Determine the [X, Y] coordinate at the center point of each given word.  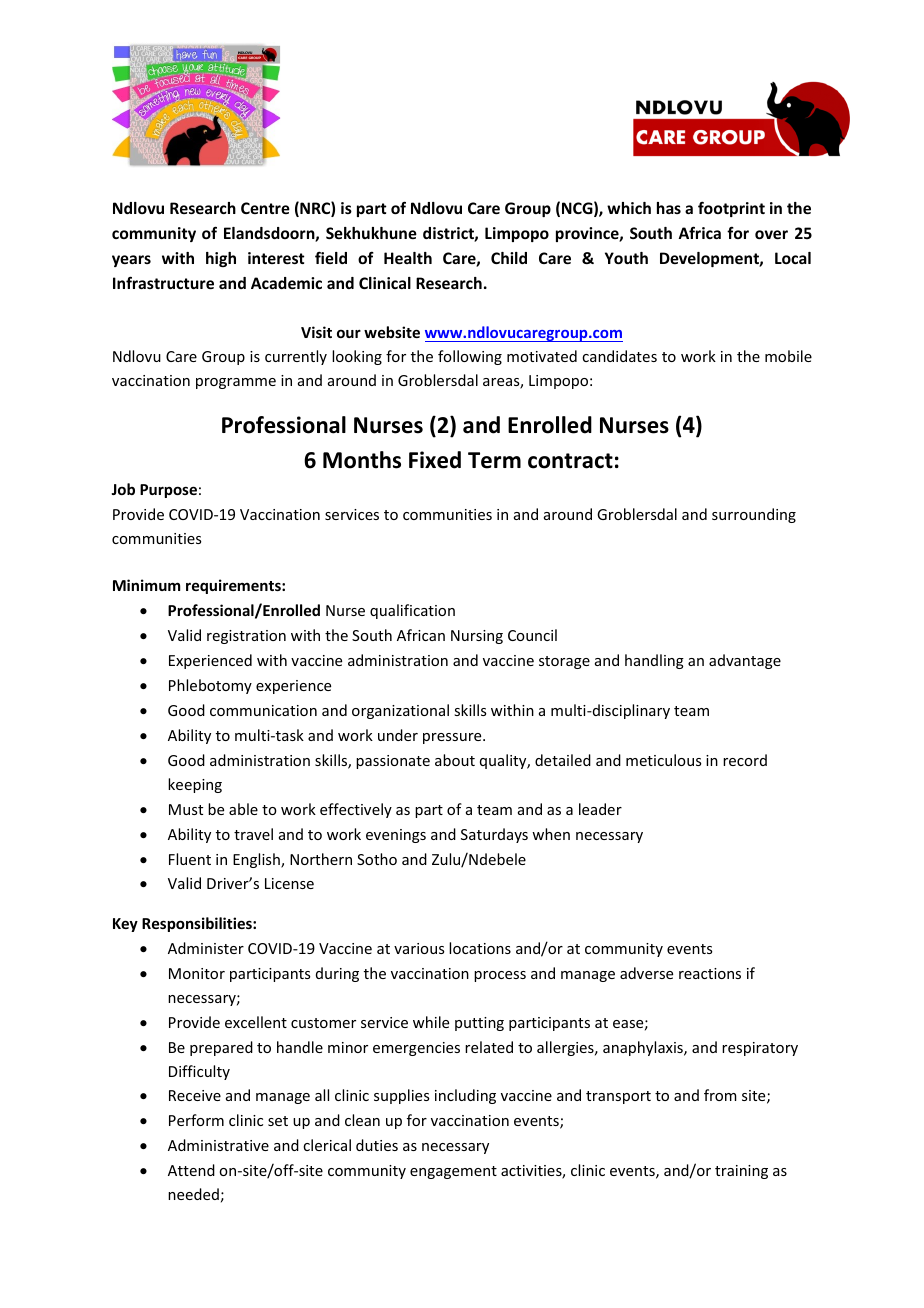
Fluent [190, 859]
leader [600, 809]
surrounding [754, 515]
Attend [191, 1170]
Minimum [146, 585]
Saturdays [494, 835]
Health [408, 258]
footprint [731, 209]
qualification [412, 611]
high [221, 259]
